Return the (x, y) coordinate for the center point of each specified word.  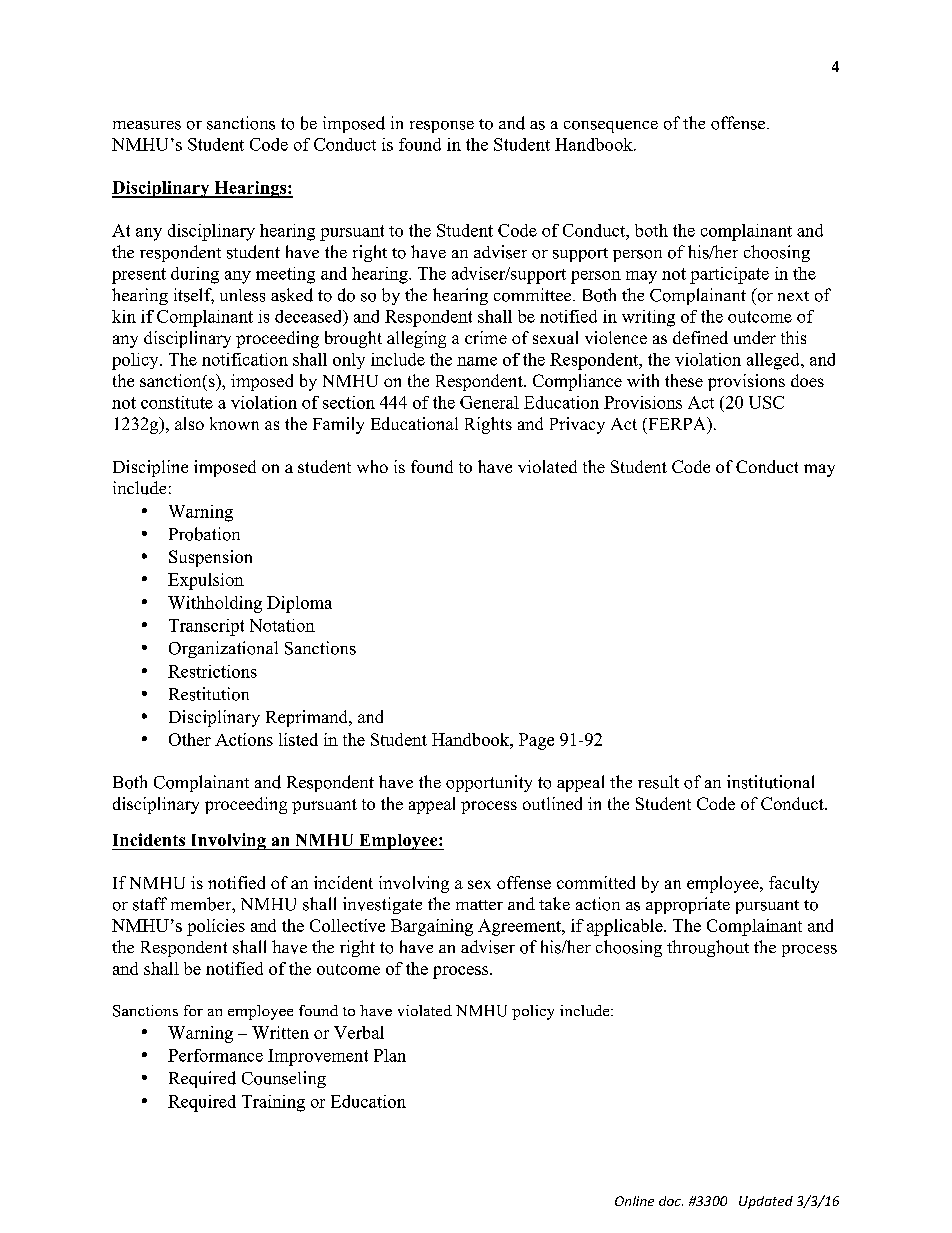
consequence (611, 127)
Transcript (206, 627)
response (442, 127)
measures (147, 125)
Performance (215, 1055)
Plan (390, 1055)
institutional (770, 782)
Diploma (299, 604)
